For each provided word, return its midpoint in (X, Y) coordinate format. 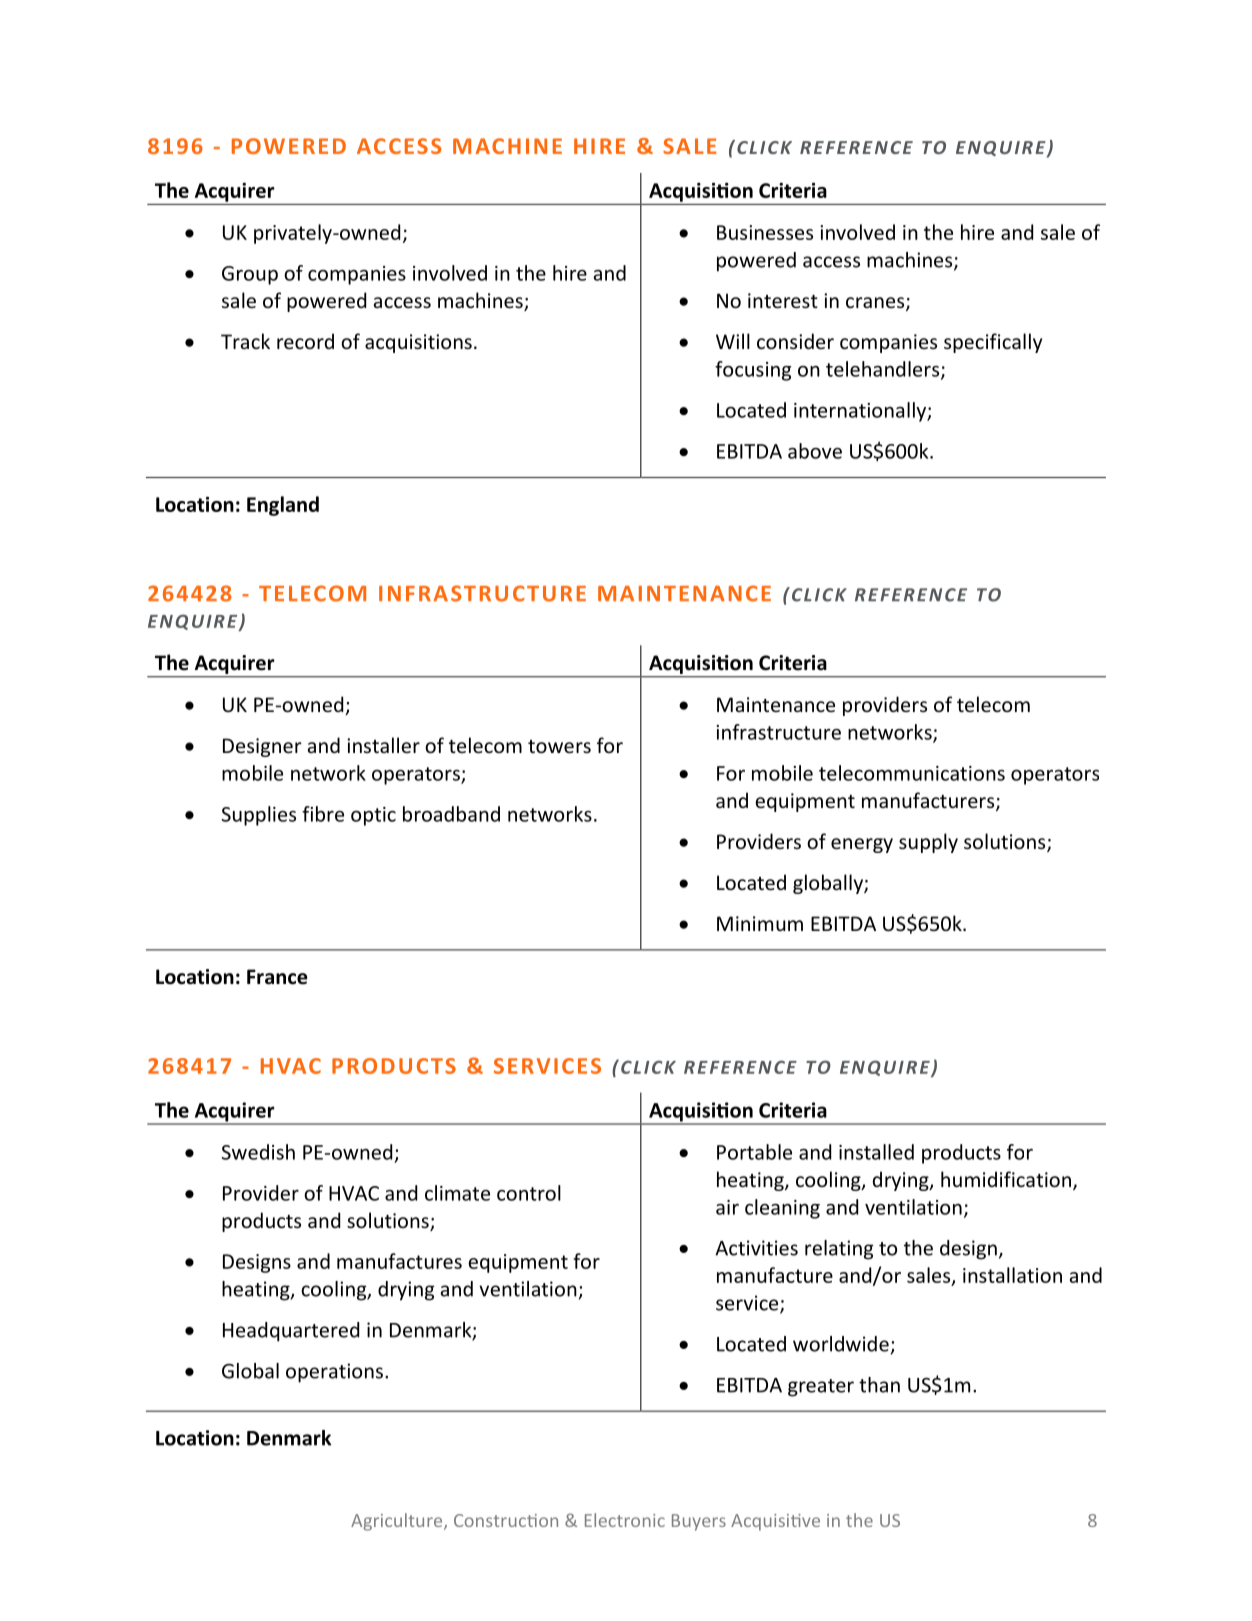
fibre (323, 814)
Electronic (625, 1520)
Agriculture (398, 1522)
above (815, 451)
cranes (876, 304)
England (283, 506)
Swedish (258, 1152)
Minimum (760, 923)
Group (250, 275)
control (529, 1193)
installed (876, 1152)
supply (928, 843)
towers (559, 746)
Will (733, 341)
